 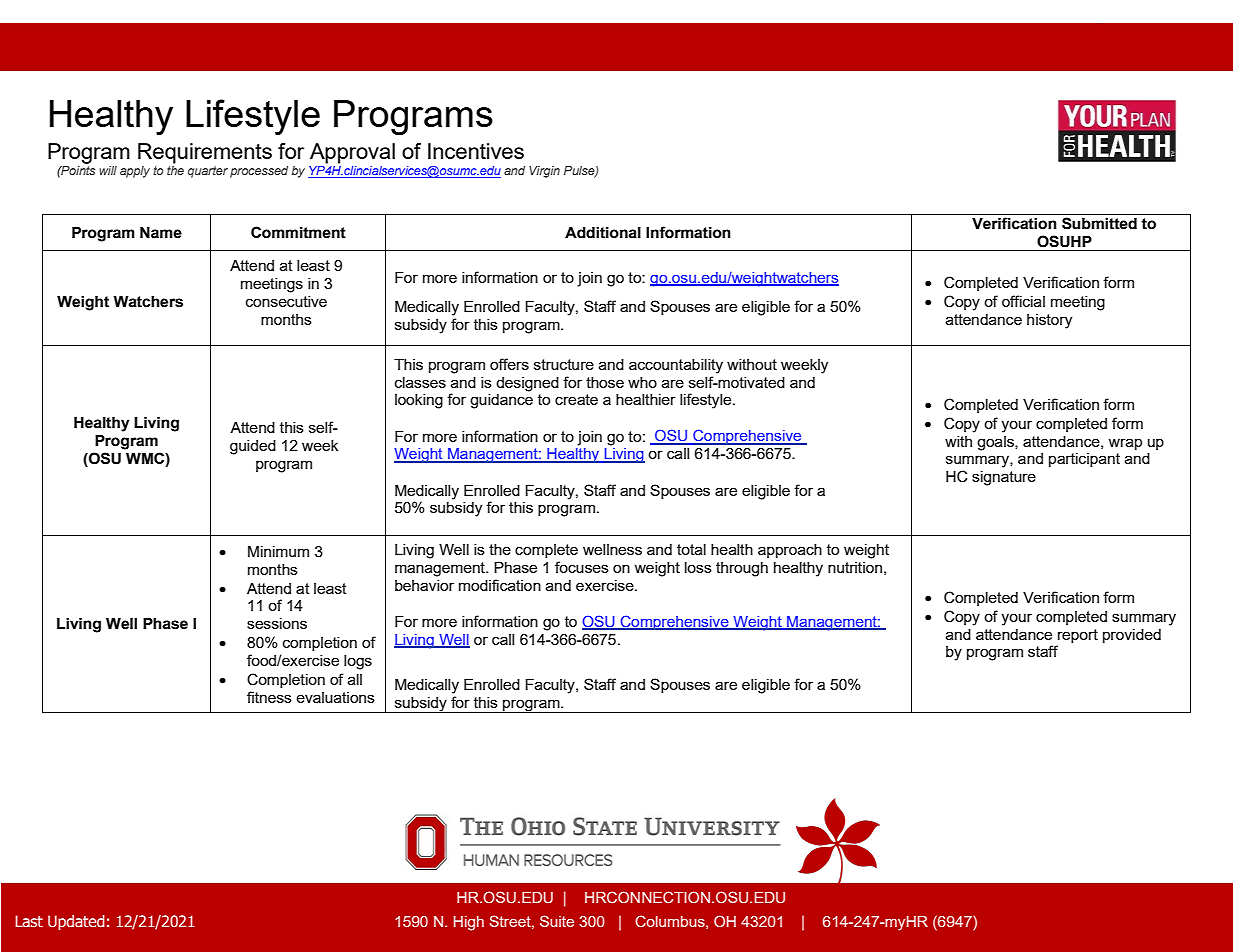 What do you see at coordinates (500, 585) in the document?
I see `modification` at bounding box center [500, 585].
